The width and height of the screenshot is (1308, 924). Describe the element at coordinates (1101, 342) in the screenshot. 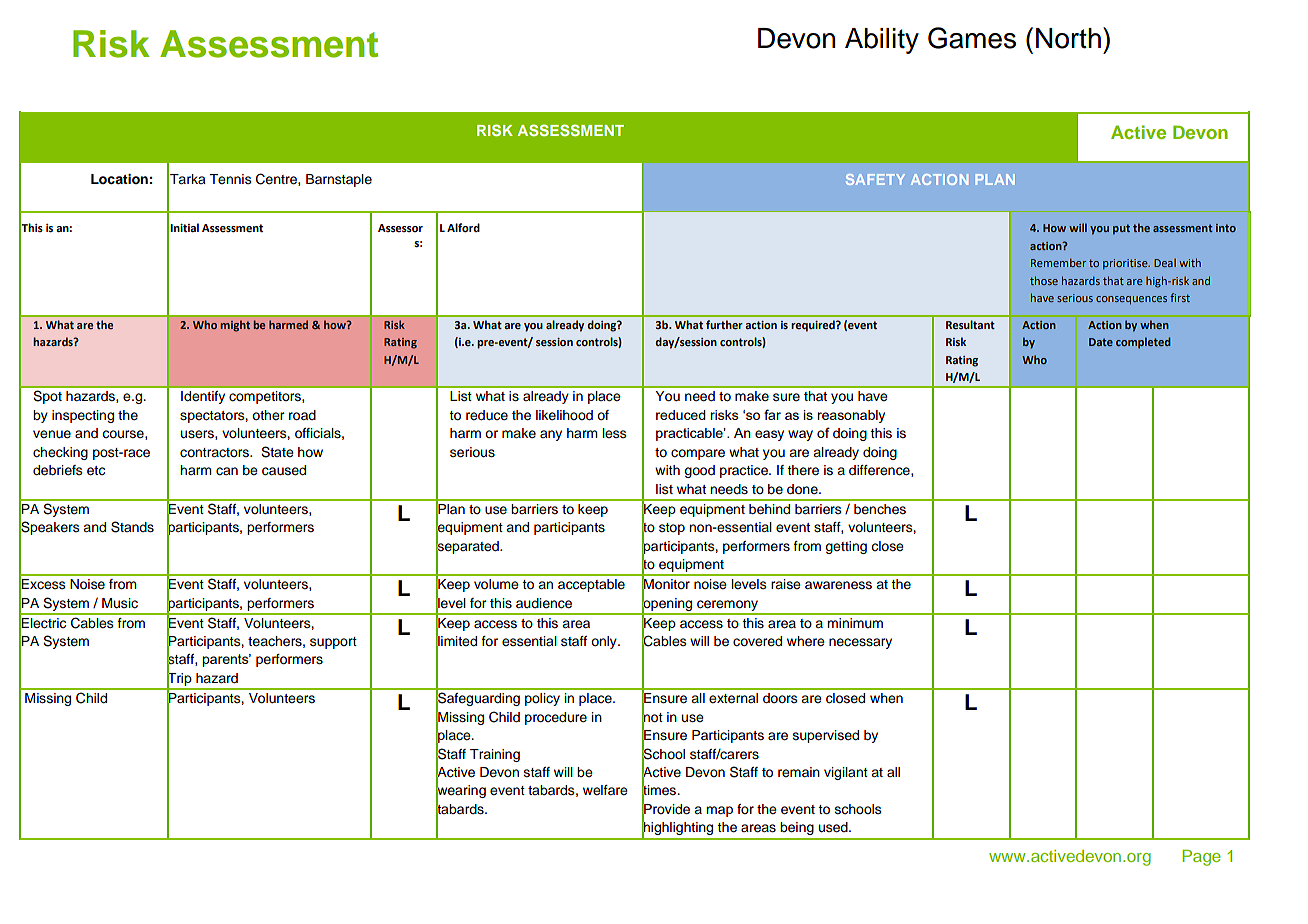

I see `Date` at that location.
